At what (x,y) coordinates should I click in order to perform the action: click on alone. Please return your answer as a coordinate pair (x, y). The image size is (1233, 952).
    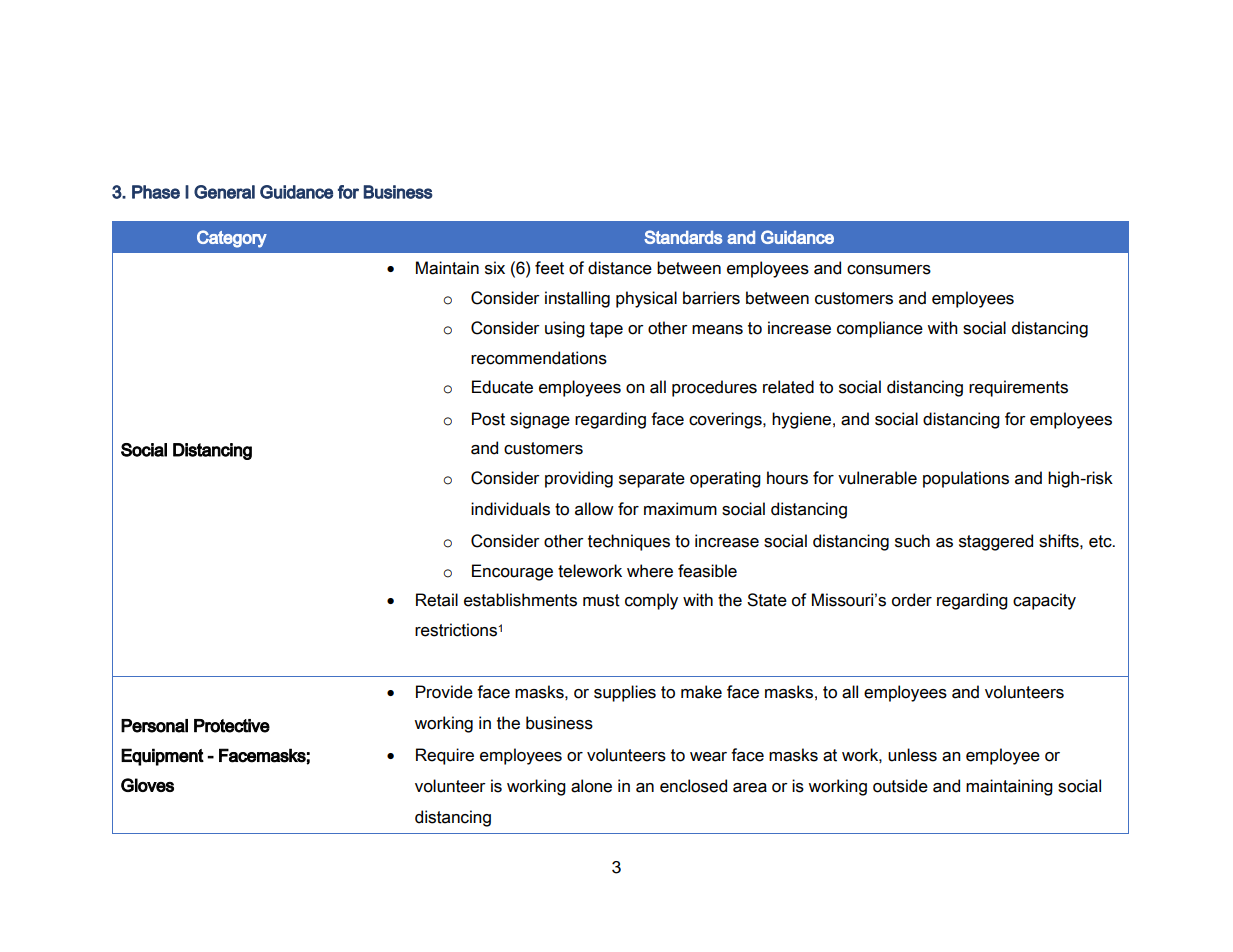
    Looking at the image, I should click on (591, 786).
